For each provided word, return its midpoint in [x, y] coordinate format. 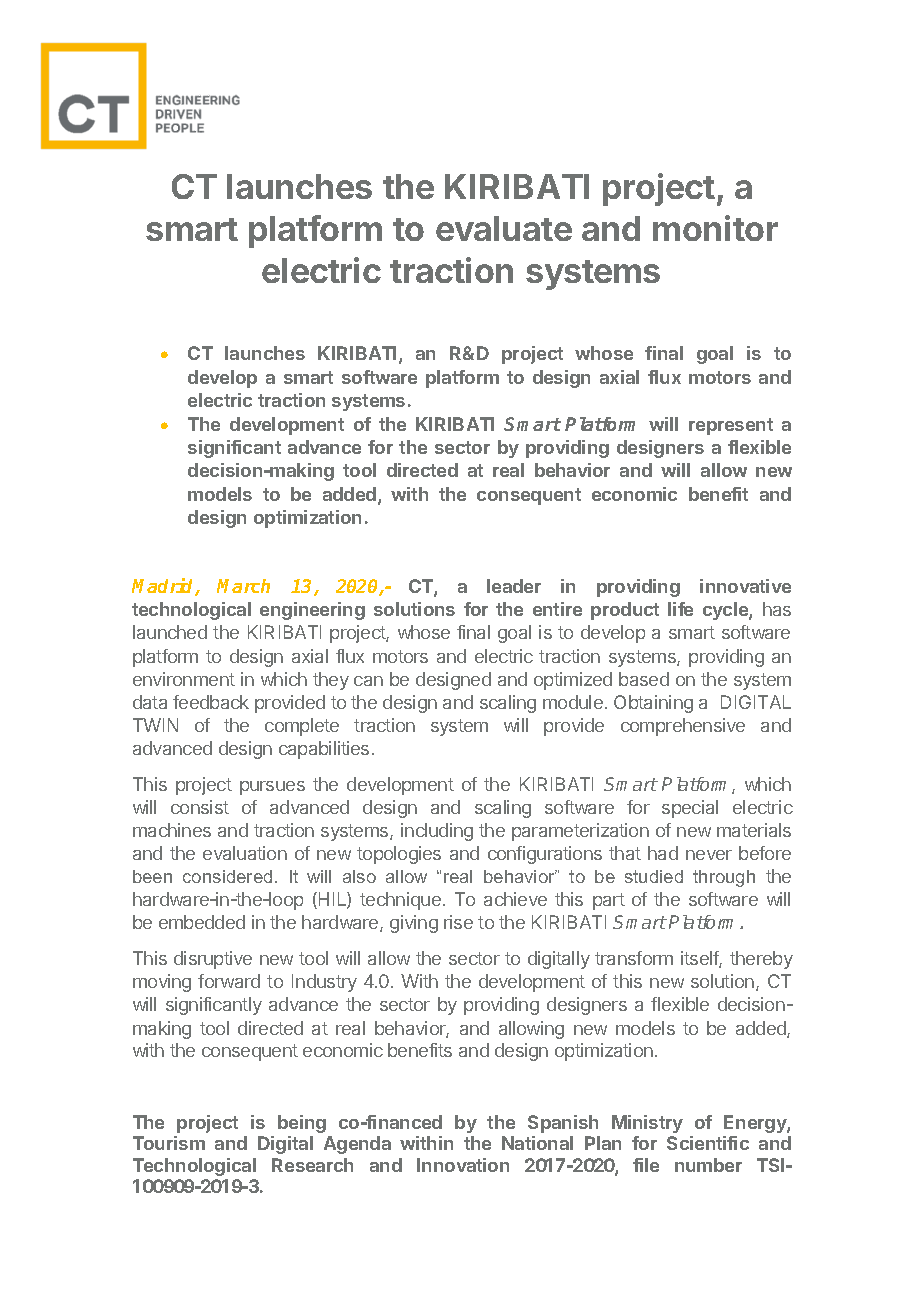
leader [514, 586]
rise [458, 922]
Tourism [169, 1143]
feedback [211, 702]
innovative [745, 586]
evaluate [504, 228]
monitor [715, 228]
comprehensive [683, 727]
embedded [202, 922]
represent [731, 426]
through [724, 878]
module [573, 702]
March [243, 586]
